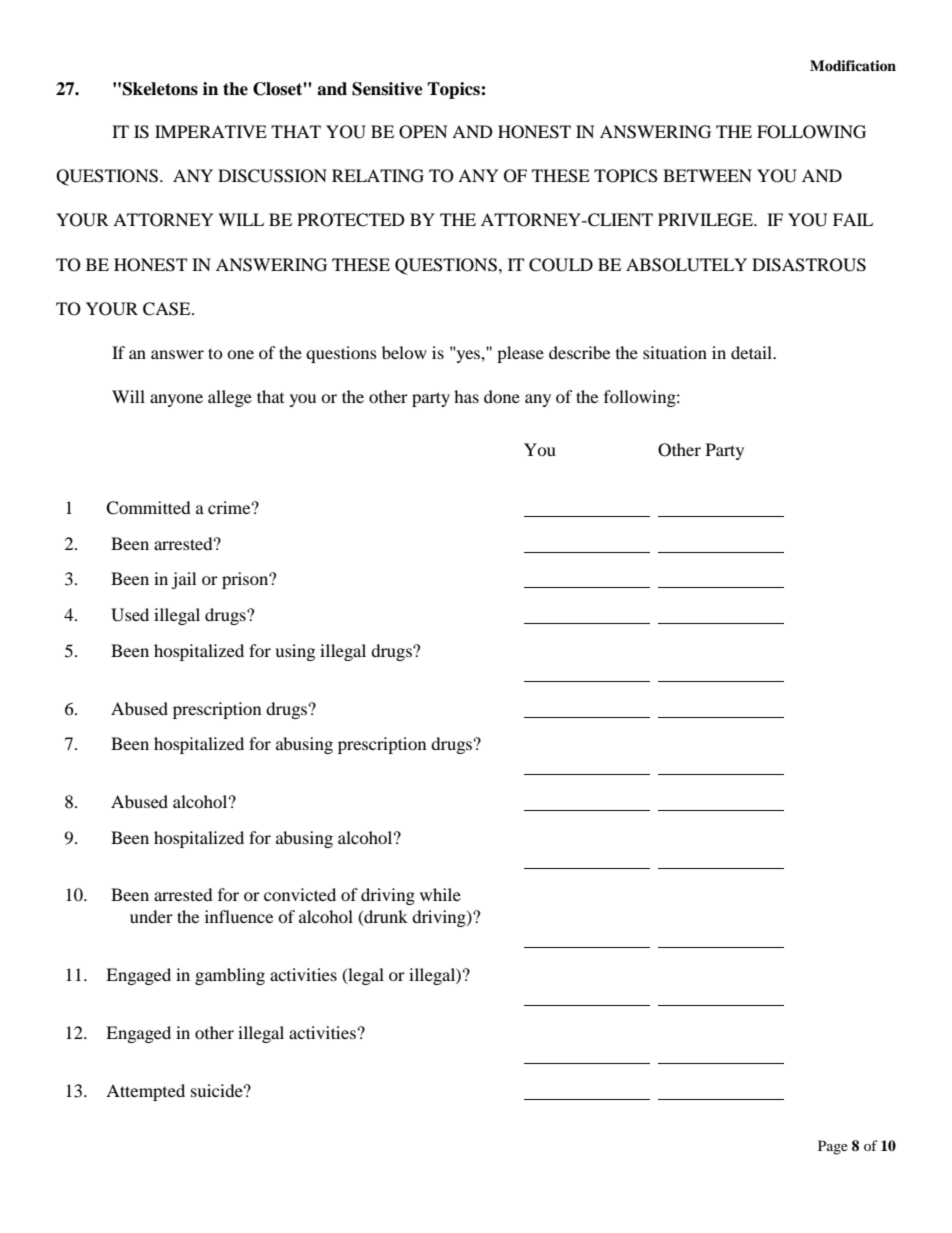  Describe the element at coordinates (300, 894) in the screenshot. I see `convicted` at that location.
